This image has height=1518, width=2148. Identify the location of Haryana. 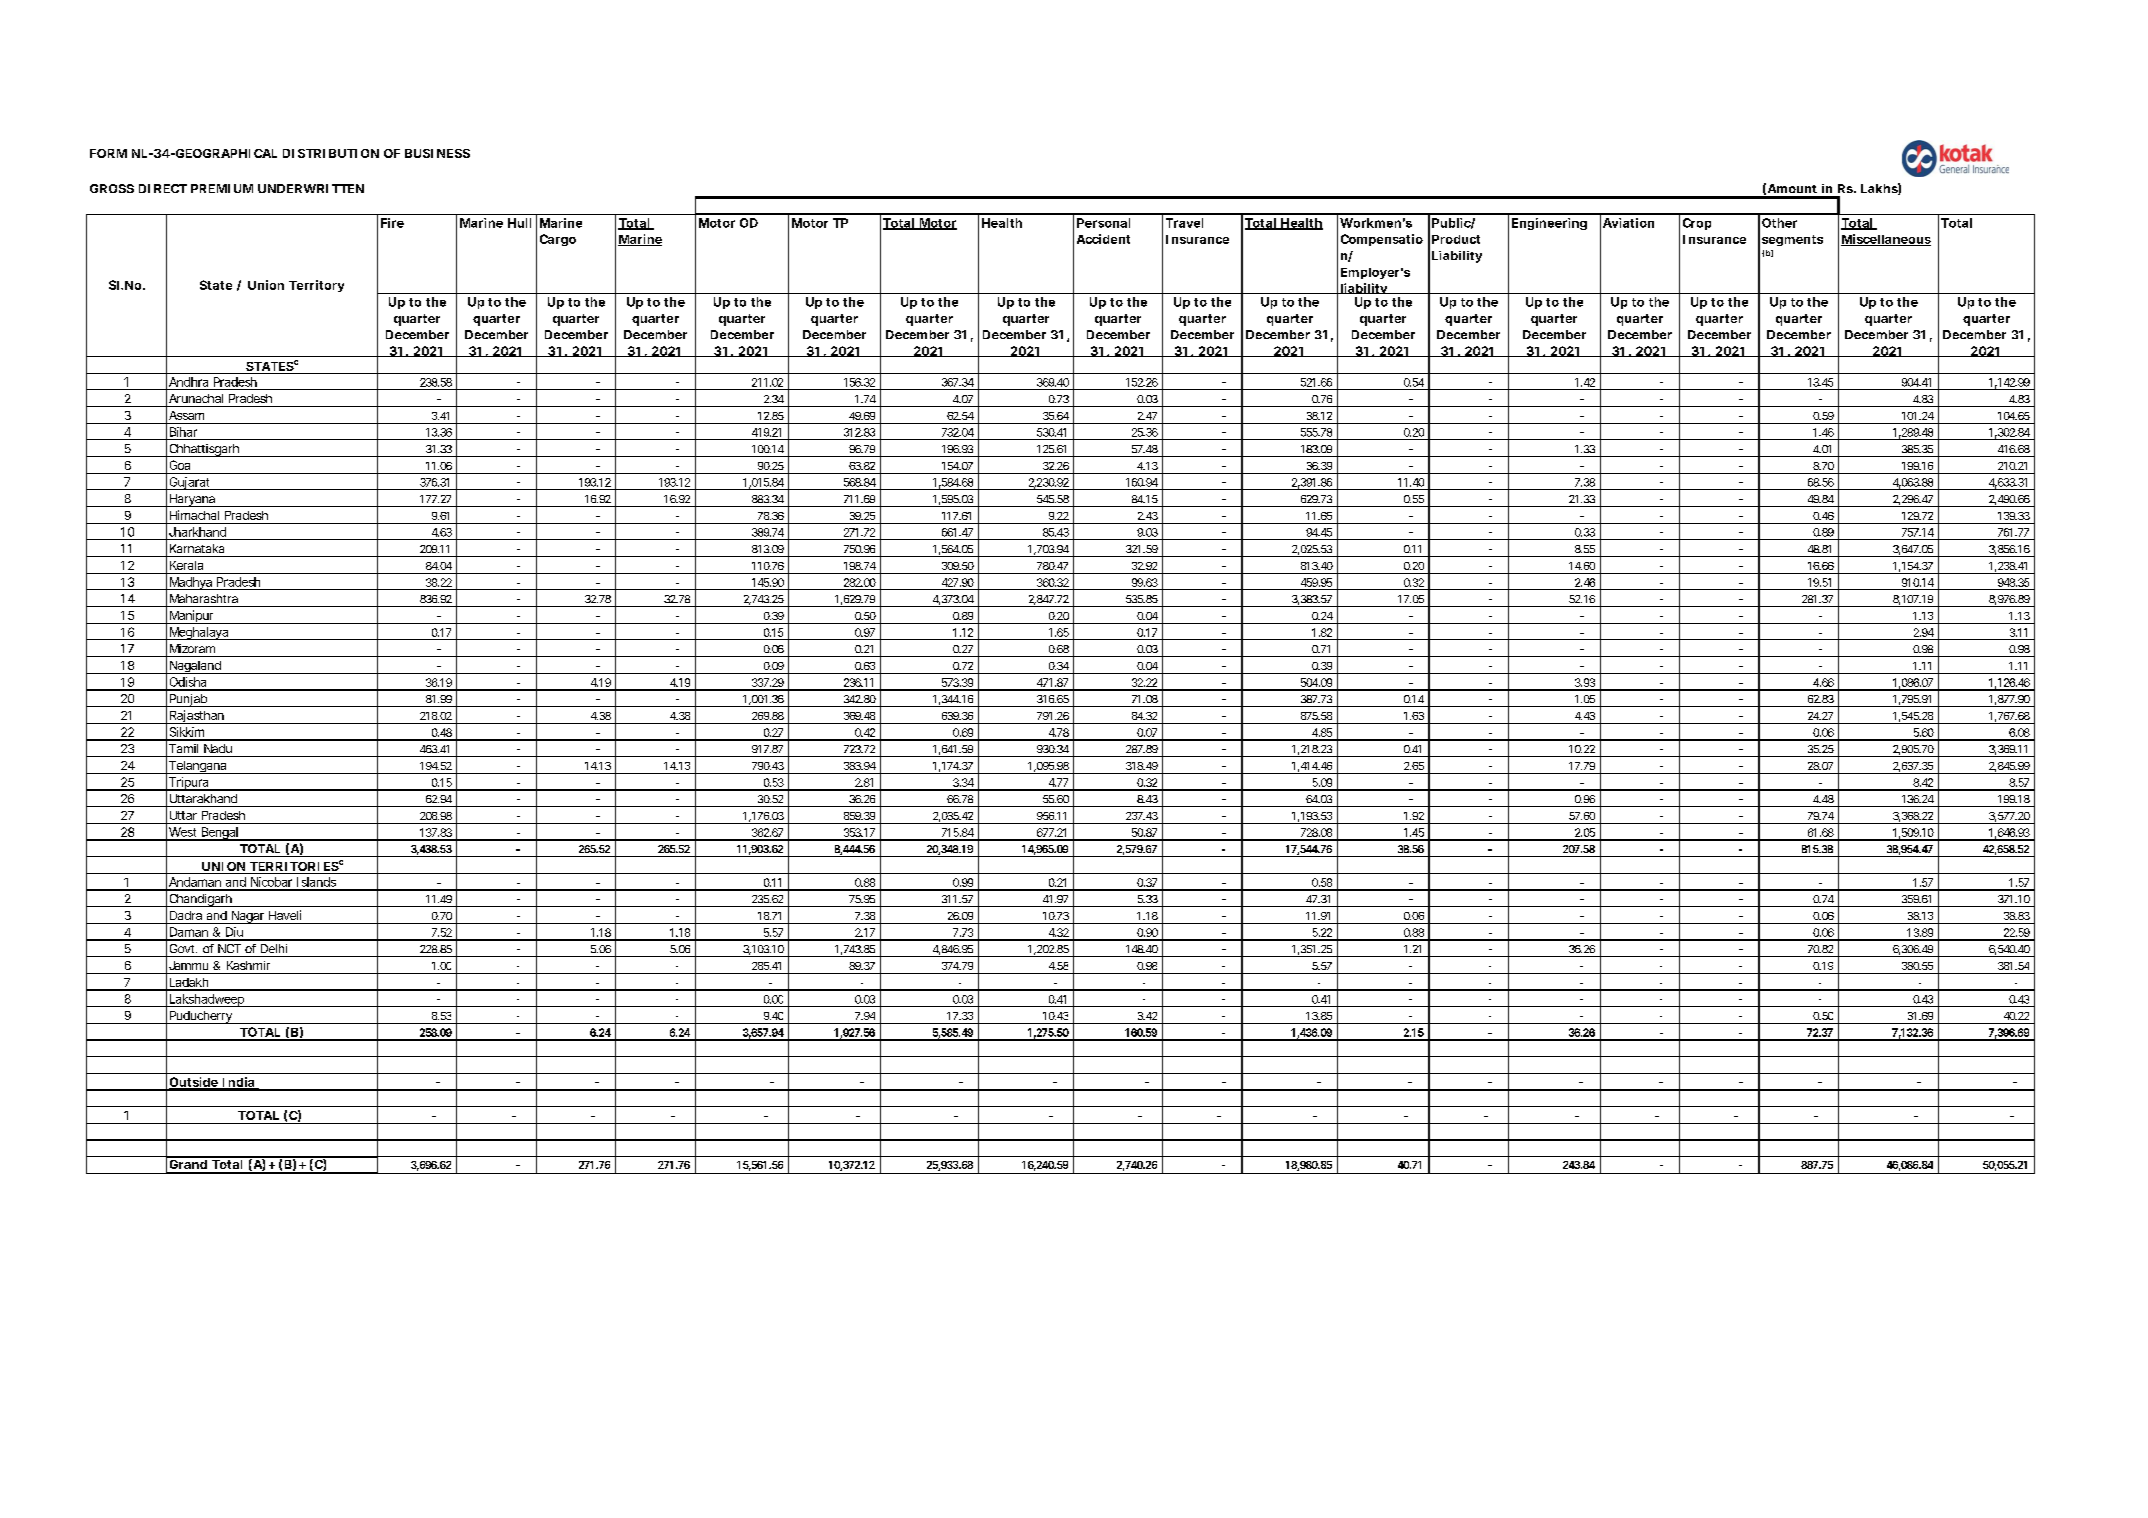
(193, 500).
